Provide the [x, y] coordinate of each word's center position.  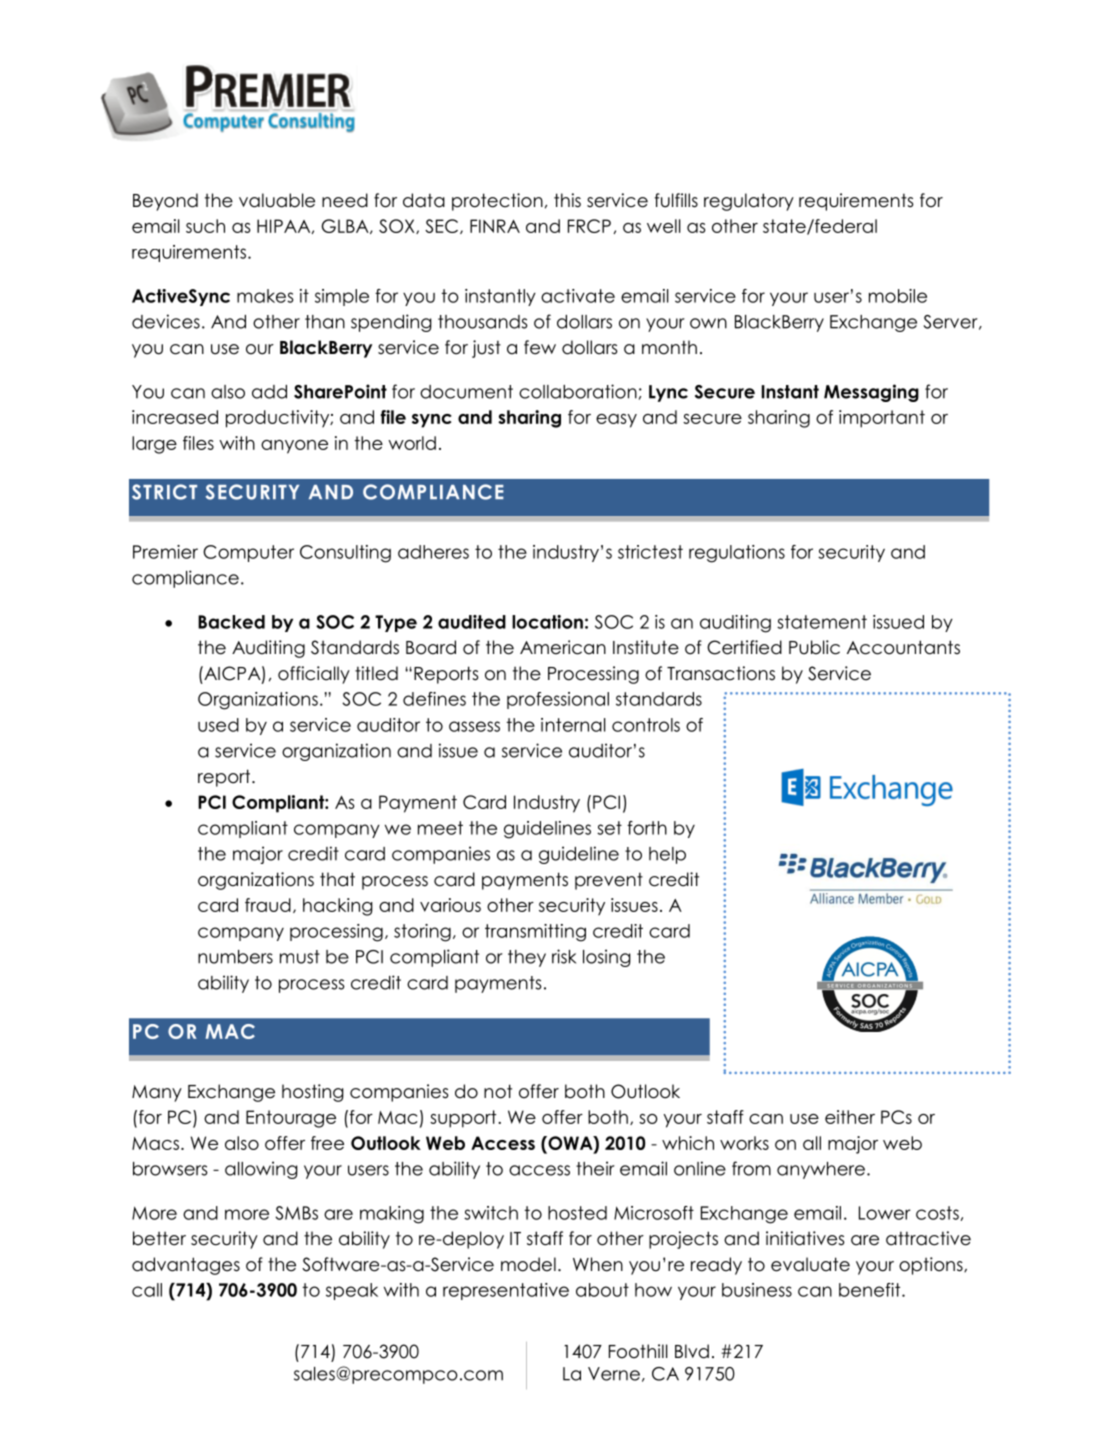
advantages [186, 1266]
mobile [898, 296]
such [205, 226]
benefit [871, 1290]
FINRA [495, 226]
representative [506, 1291]
